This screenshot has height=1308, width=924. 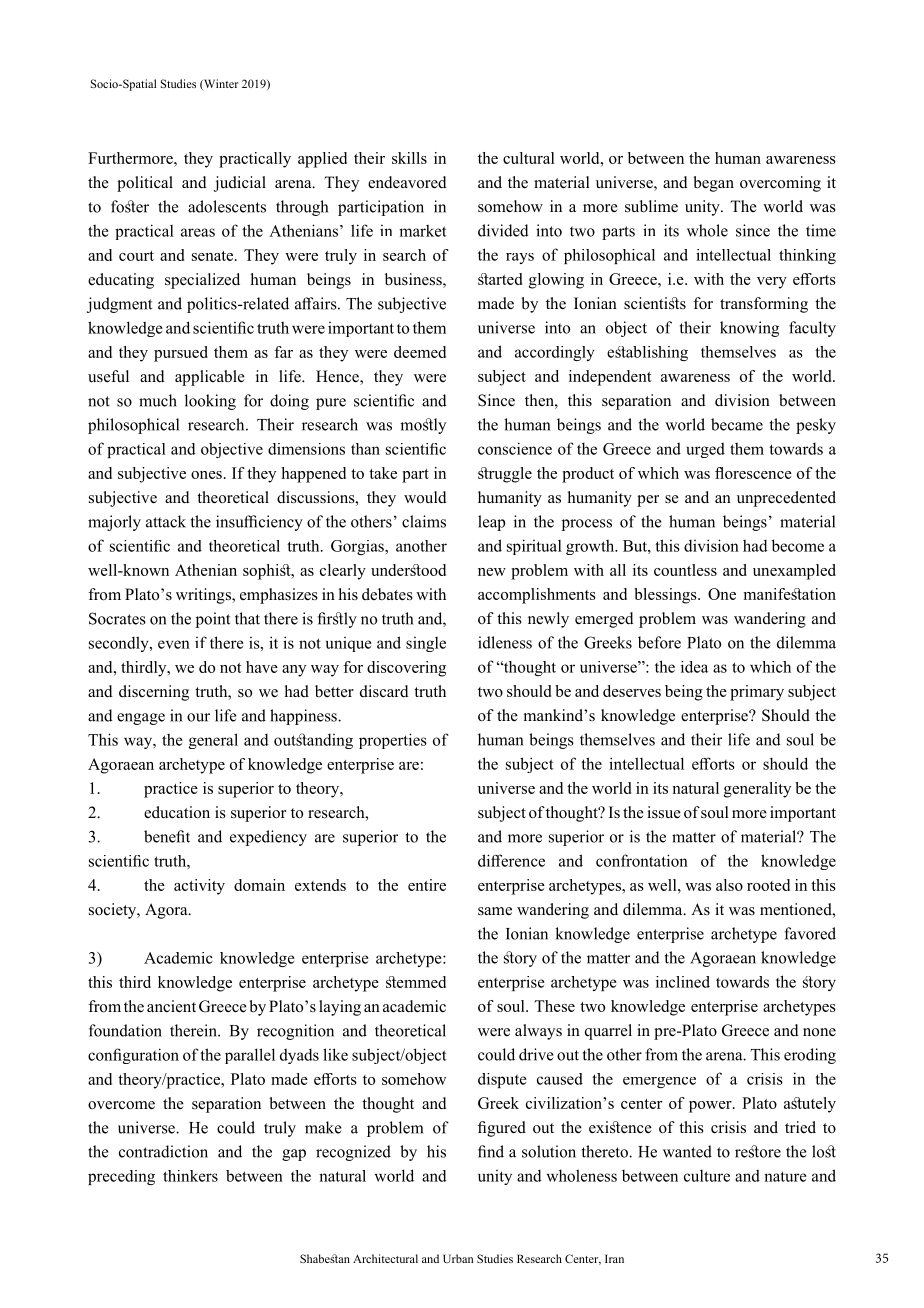 What do you see at coordinates (206, 475) in the screenshot?
I see `ones` at bounding box center [206, 475].
